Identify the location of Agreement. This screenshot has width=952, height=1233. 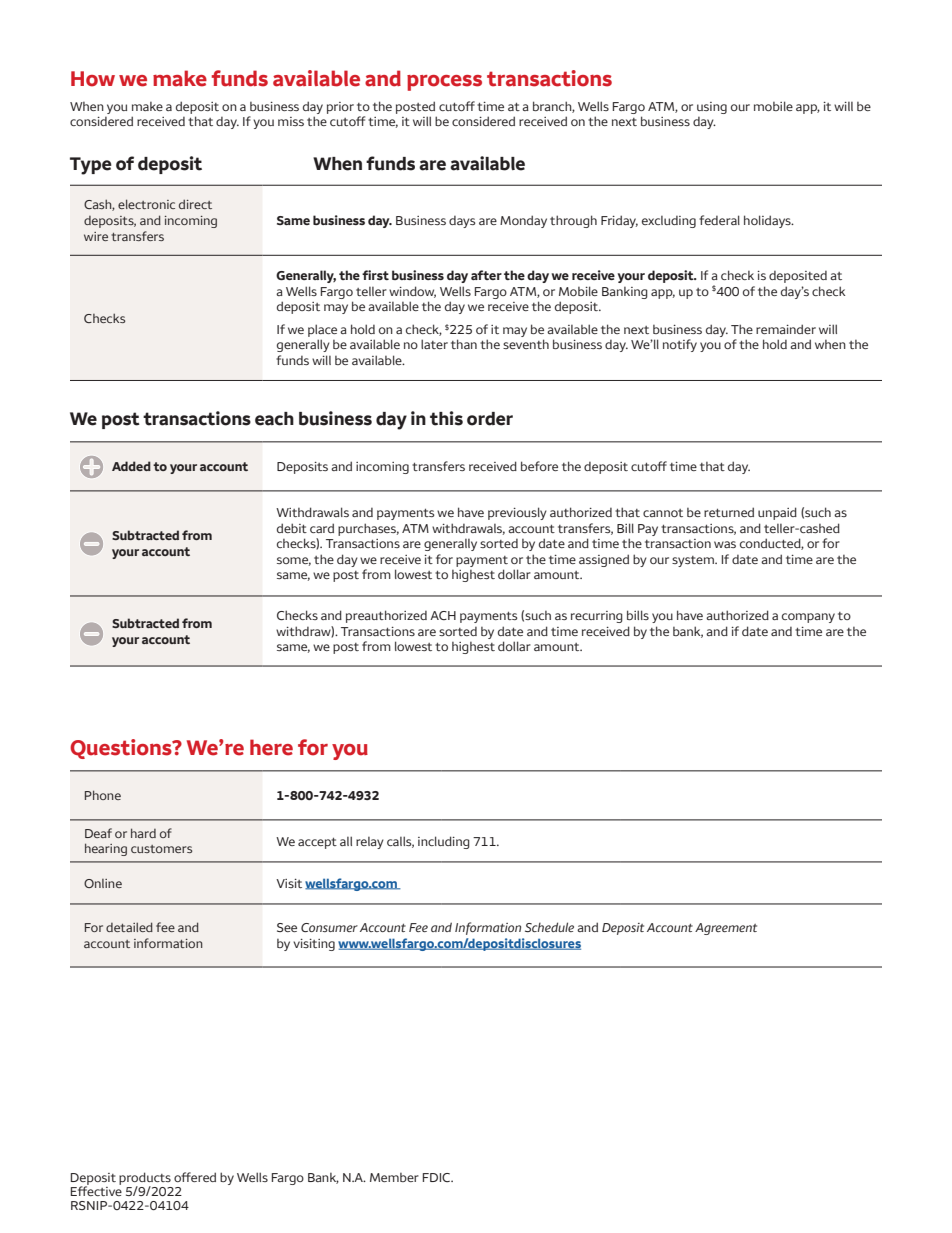
(726, 929).
